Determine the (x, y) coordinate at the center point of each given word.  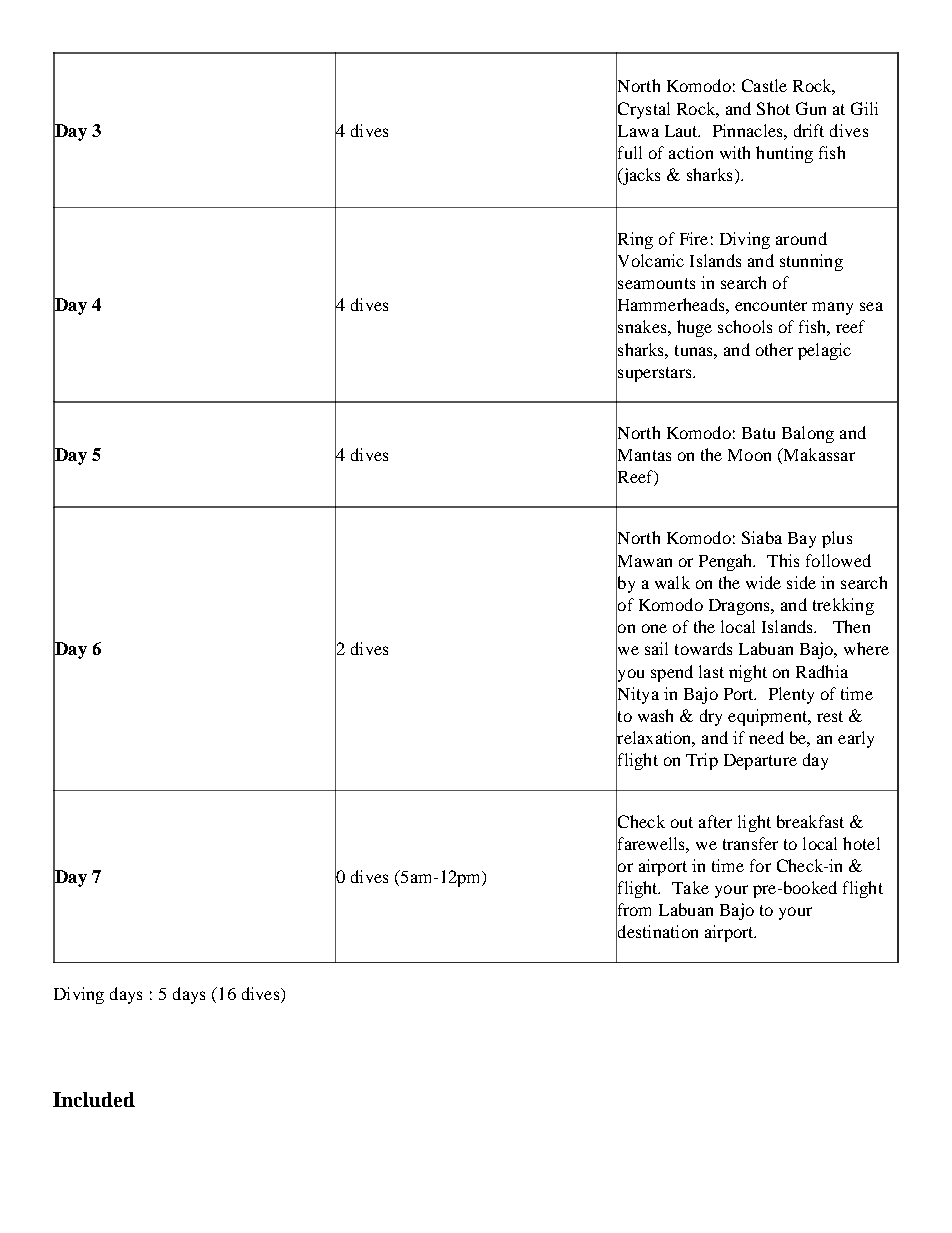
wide (763, 582)
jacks (640, 176)
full (629, 153)
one (654, 628)
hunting (784, 154)
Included (94, 1099)
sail (656, 648)
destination (657, 932)
